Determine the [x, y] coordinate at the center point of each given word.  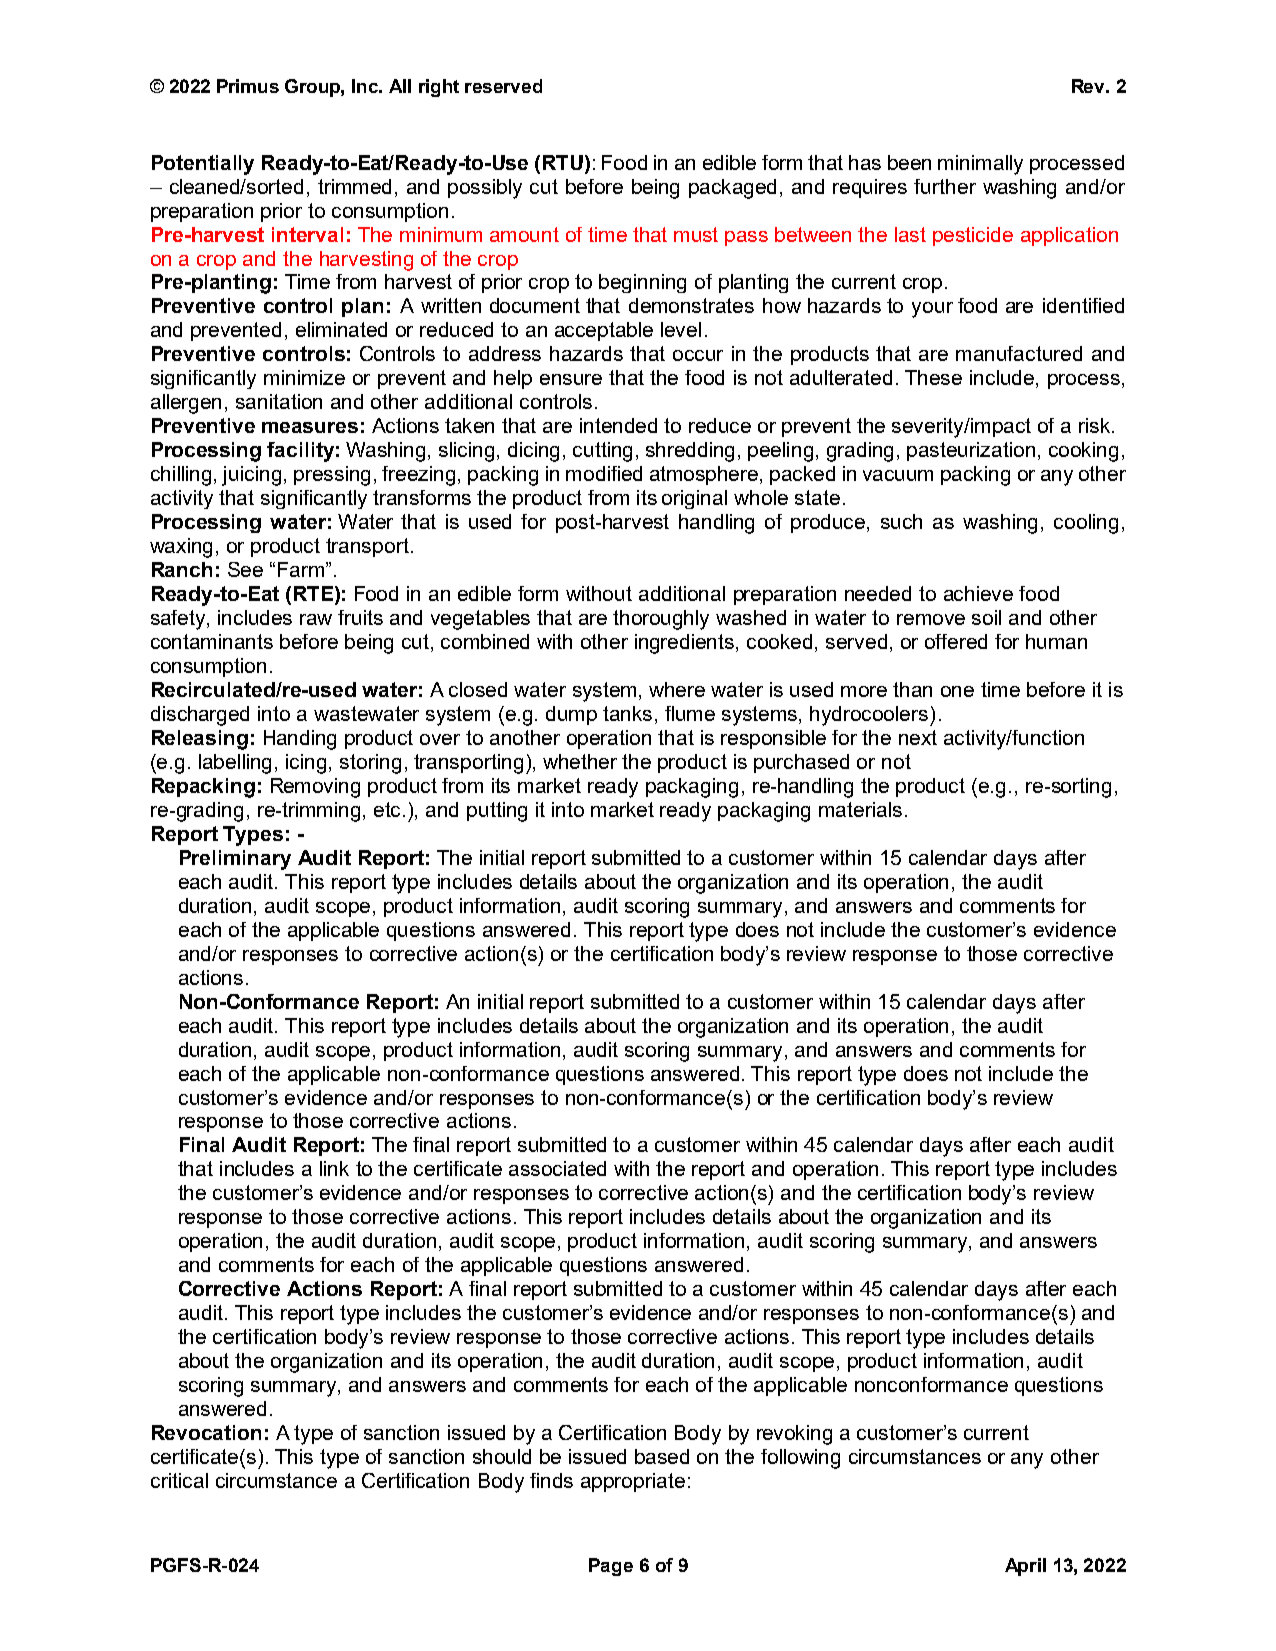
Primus [248, 86]
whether [580, 761]
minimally [980, 165]
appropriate [633, 1482]
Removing [315, 788]
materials [860, 809]
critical [179, 1480]
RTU [563, 162]
